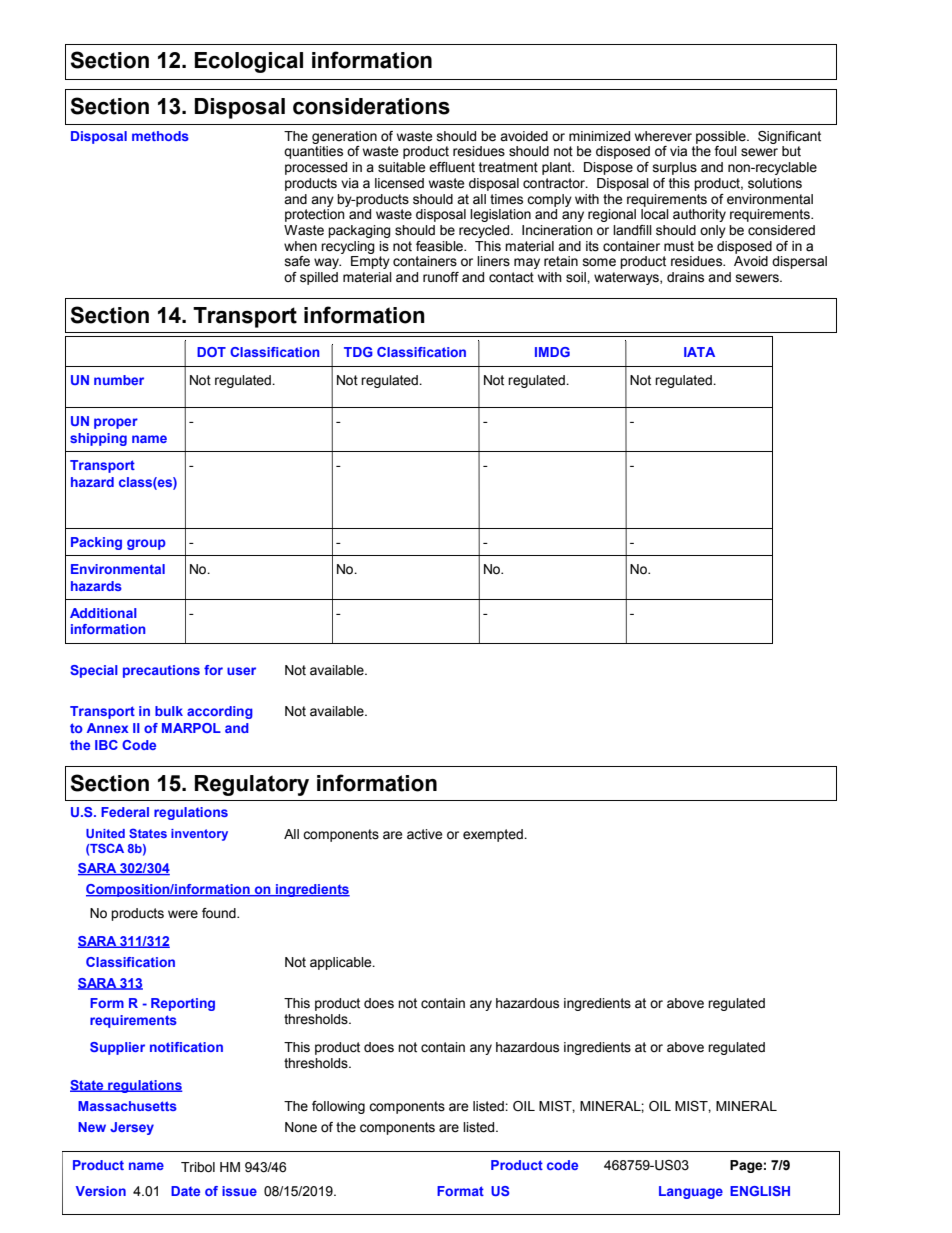 Image resolution: width=952 pixels, height=1233 pixels. What do you see at coordinates (691, 1192) in the page?
I see `Language` at bounding box center [691, 1192].
